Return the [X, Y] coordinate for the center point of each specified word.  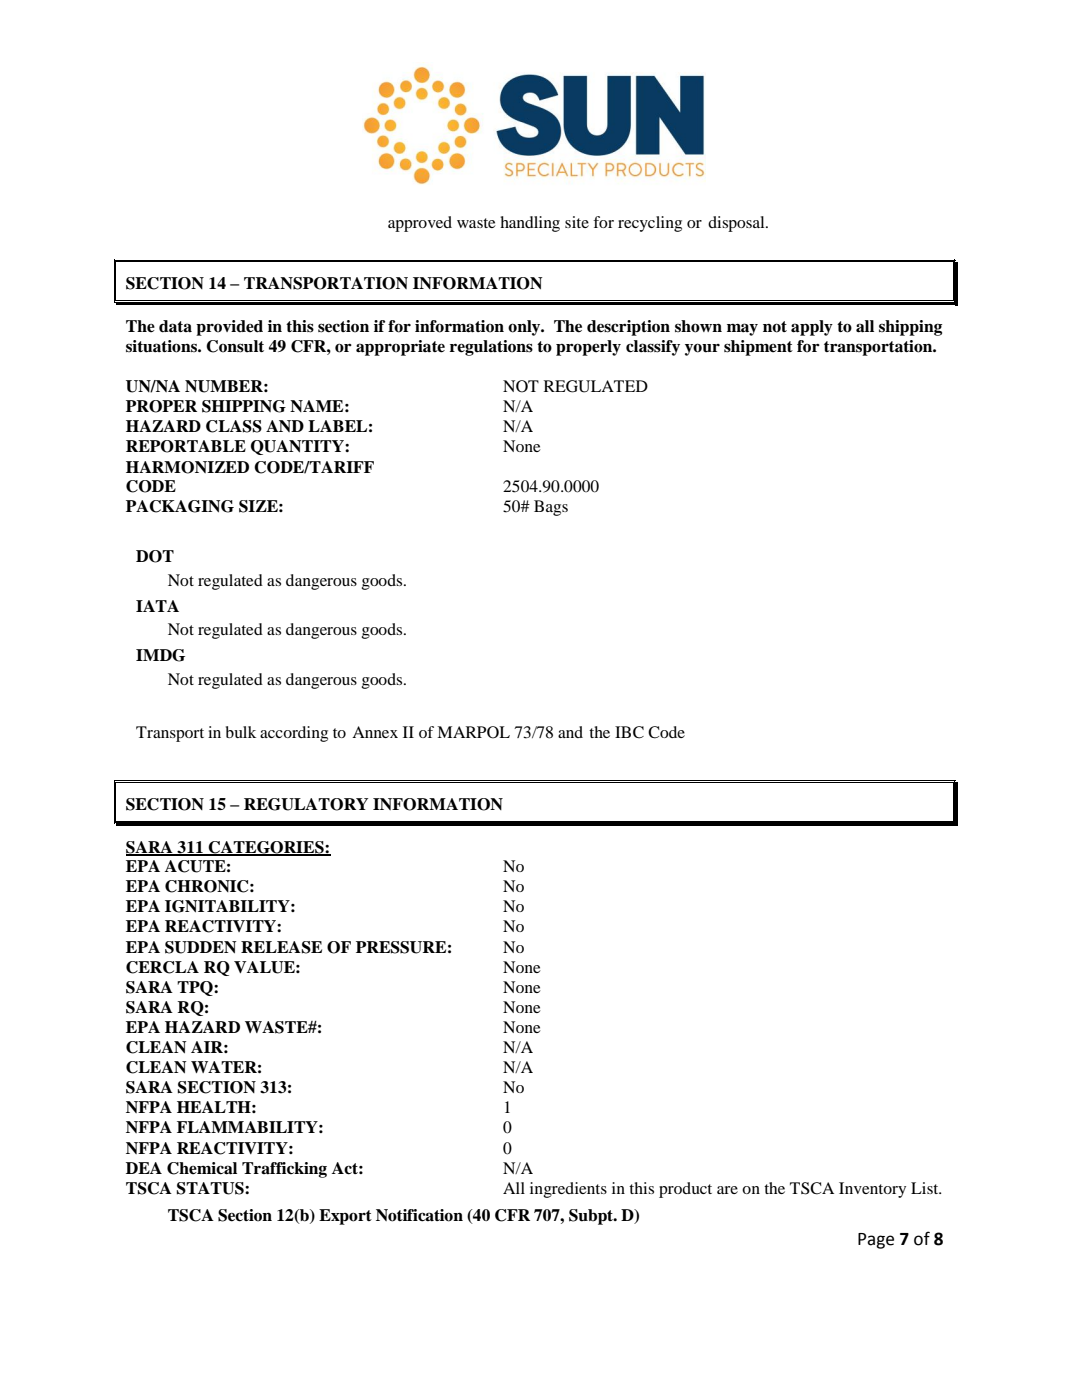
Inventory [872, 1190]
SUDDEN [200, 947]
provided [229, 328]
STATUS [211, 1188]
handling [530, 224]
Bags [551, 508]
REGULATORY [306, 804]
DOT [155, 556]
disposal [737, 224]
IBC [629, 732]
